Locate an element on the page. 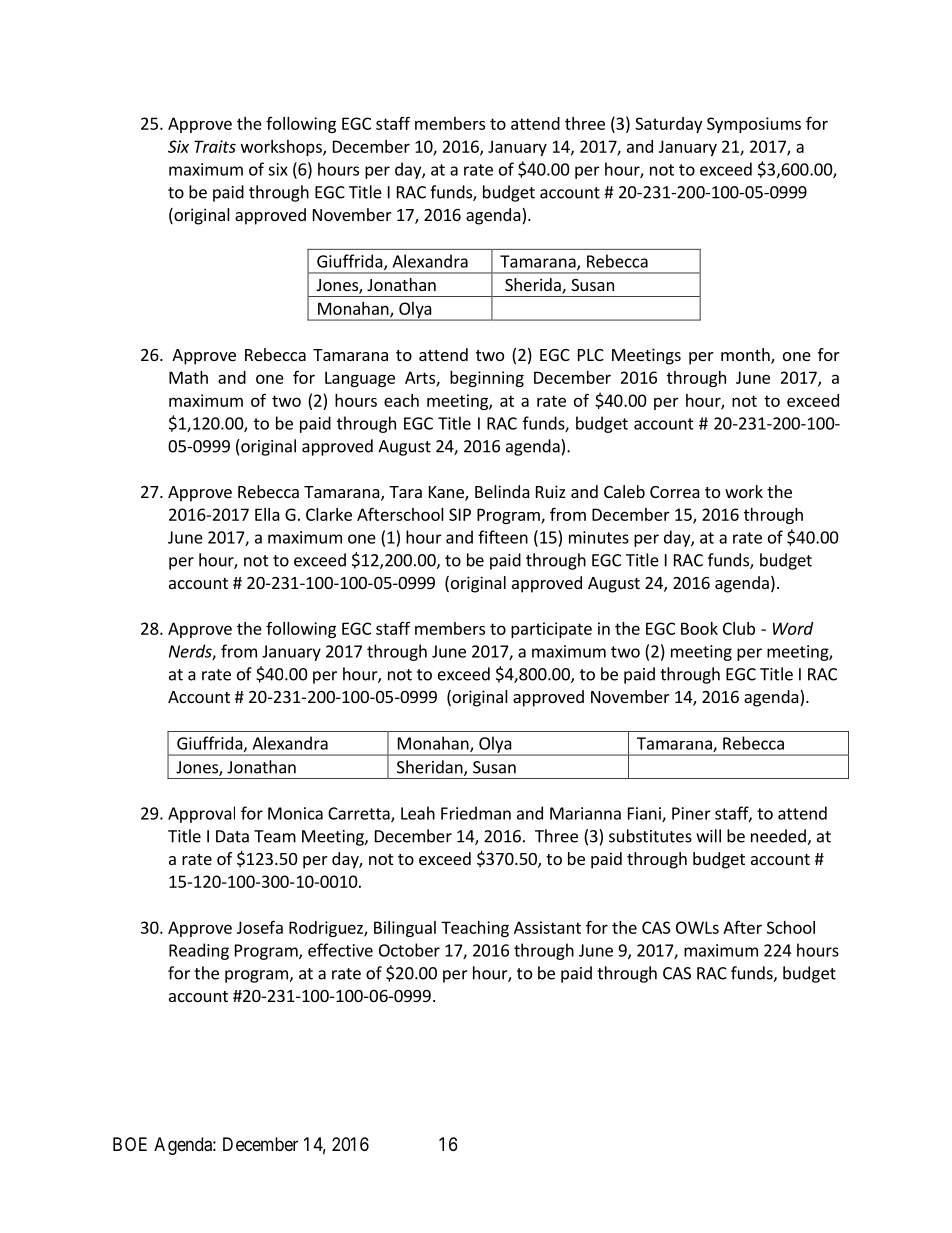 This page has height=1233, width=952. Saturday is located at coordinates (668, 125).
